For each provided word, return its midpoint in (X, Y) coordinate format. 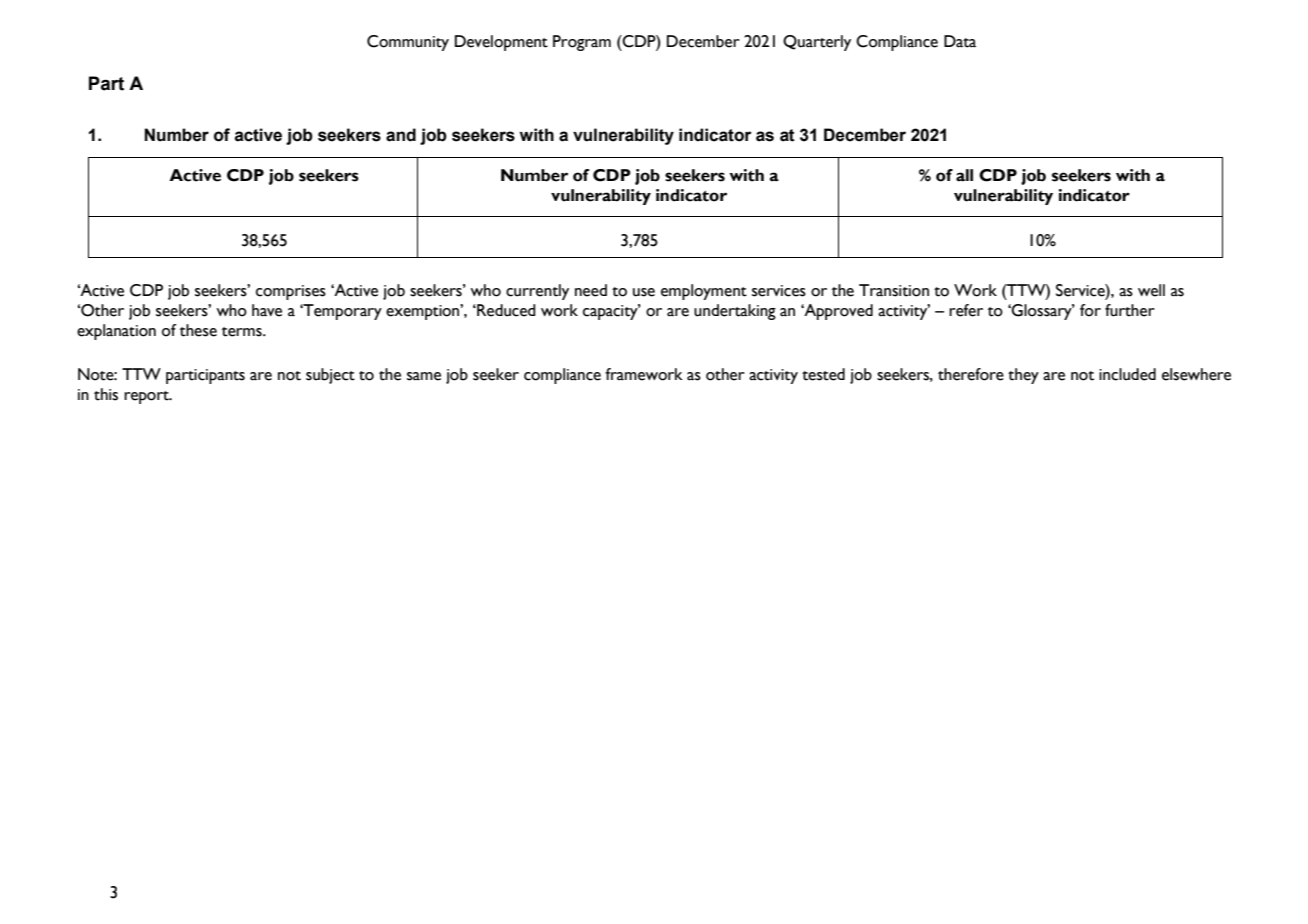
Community (408, 43)
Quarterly (817, 43)
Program (582, 43)
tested (823, 374)
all (964, 175)
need (591, 290)
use (644, 292)
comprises (291, 292)
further (1130, 310)
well (1151, 290)
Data (960, 41)
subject (330, 376)
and (401, 135)
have (267, 310)
